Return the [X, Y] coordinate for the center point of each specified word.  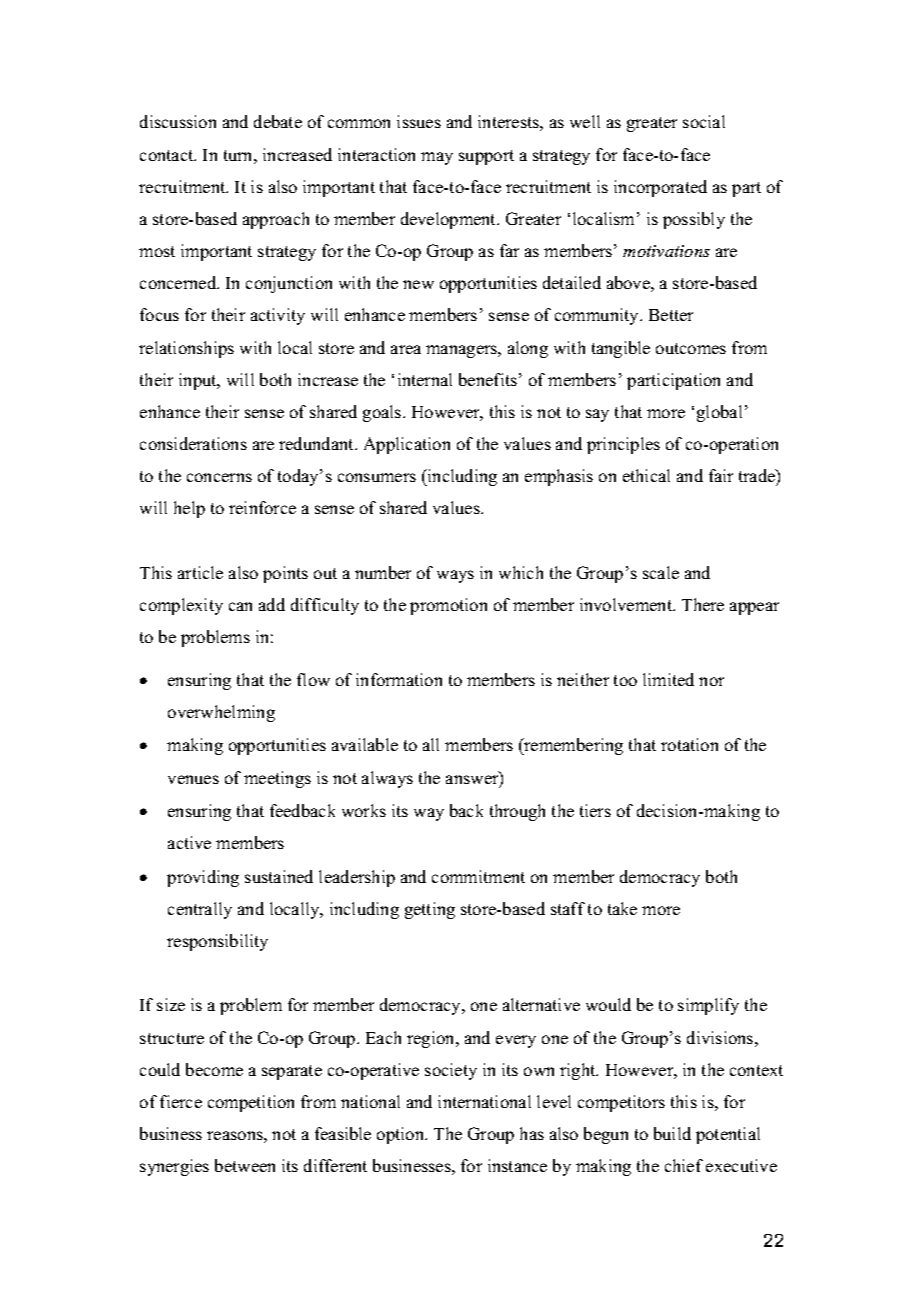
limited [668, 679]
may [437, 158]
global [719, 413]
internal [425, 379]
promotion [448, 606]
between [245, 1165]
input [199, 381]
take [622, 908]
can [240, 606]
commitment [478, 876]
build [672, 1133]
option [402, 1135]
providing [203, 878]
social [704, 121]
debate [278, 121]
